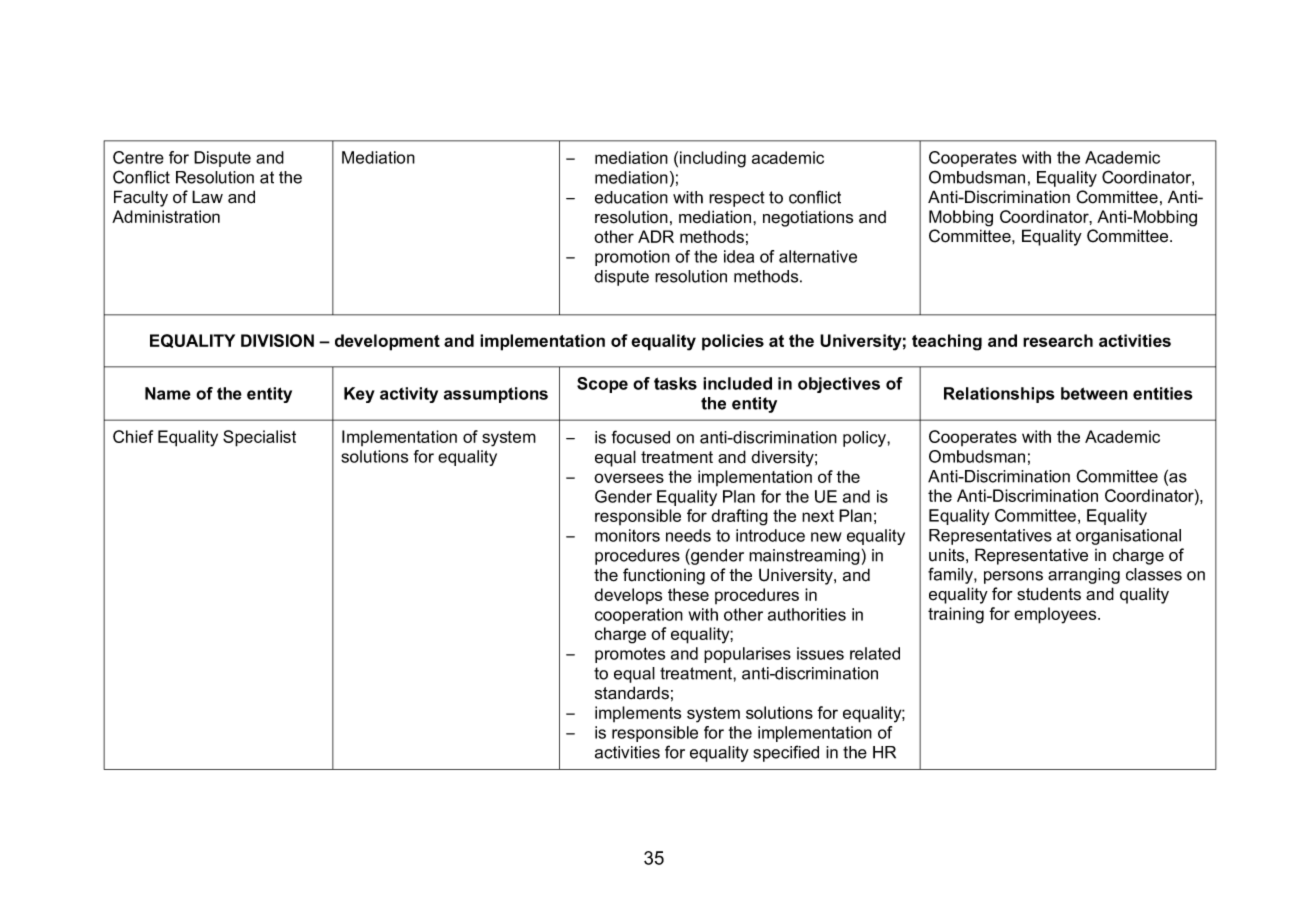 Image resolution: width=1308 pixels, height=924 pixels. What do you see at coordinates (808, 218) in the screenshot?
I see `negotiations` at bounding box center [808, 218].
